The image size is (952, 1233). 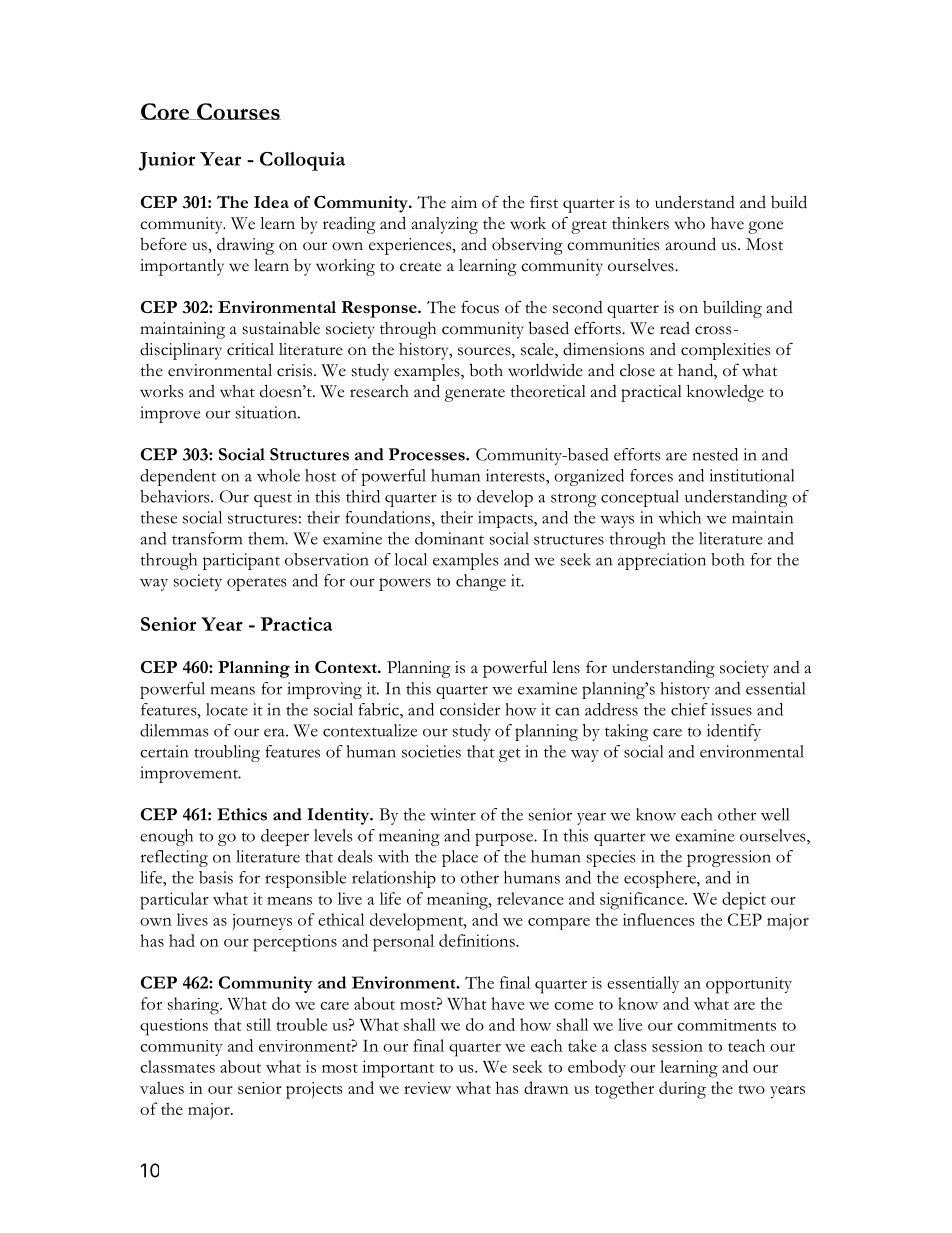 I want to click on societies, so click(x=431, y=751).
